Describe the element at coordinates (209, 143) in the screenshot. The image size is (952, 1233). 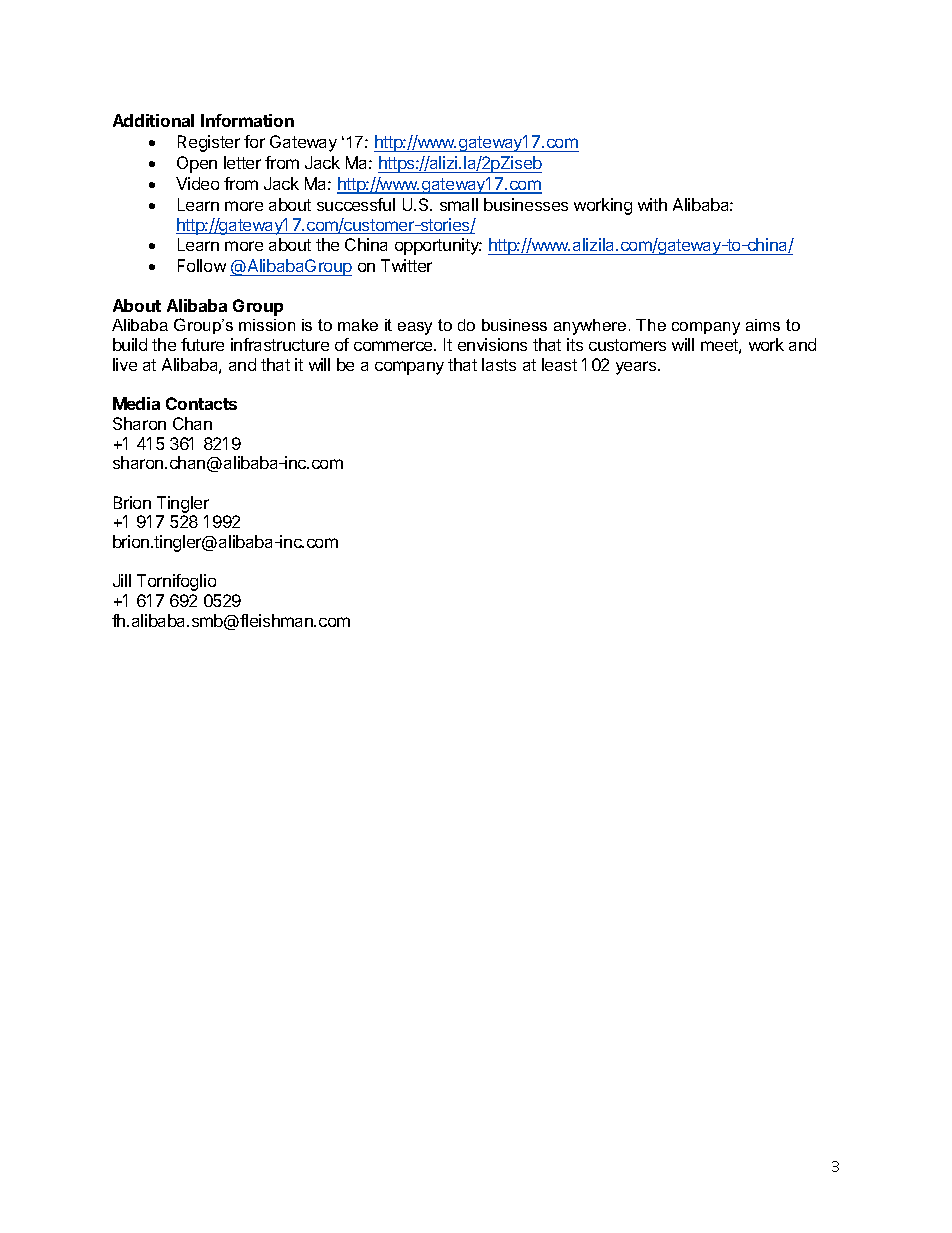
I see `Register` at that location.
